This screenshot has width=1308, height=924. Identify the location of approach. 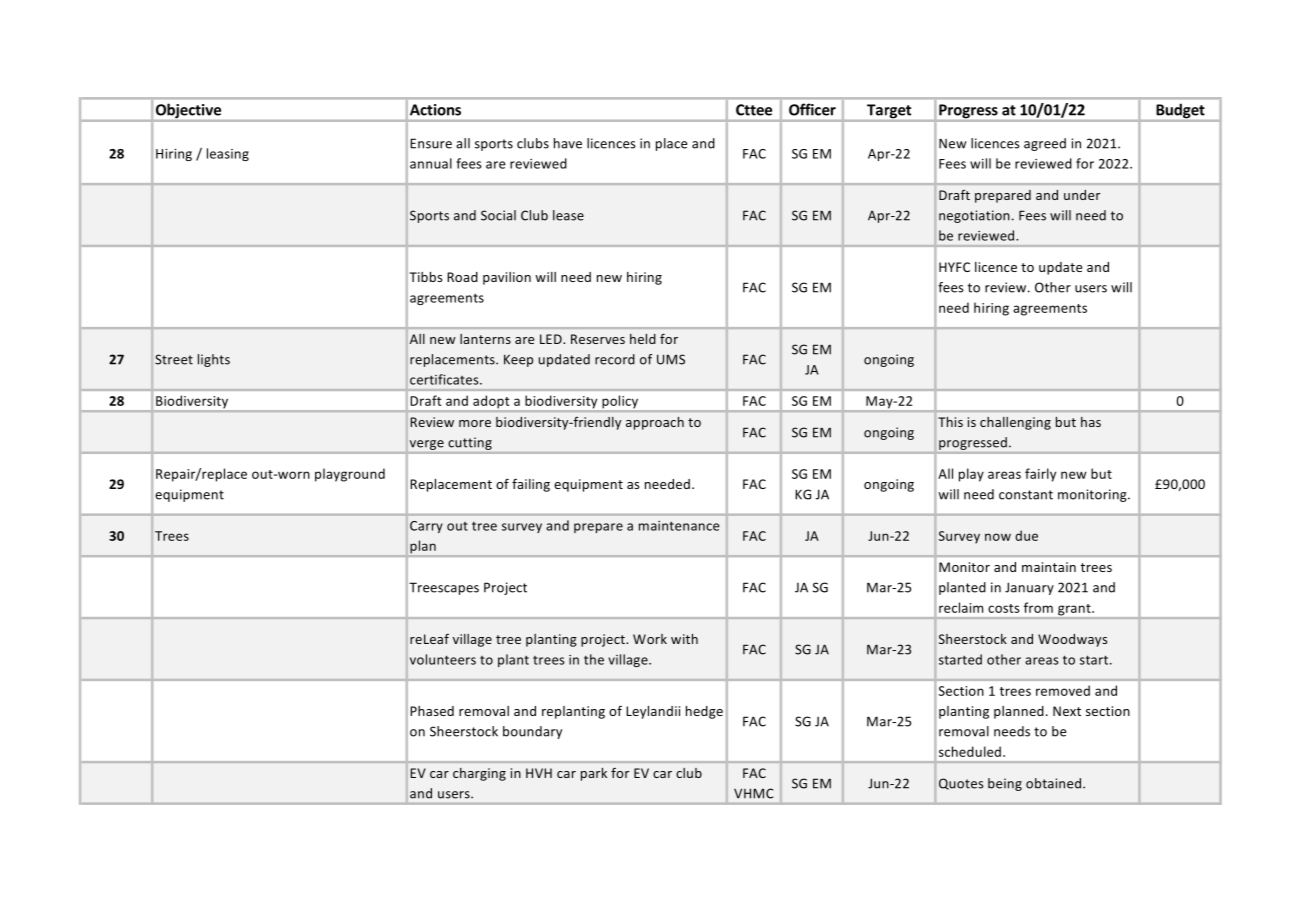
(655, 423).
